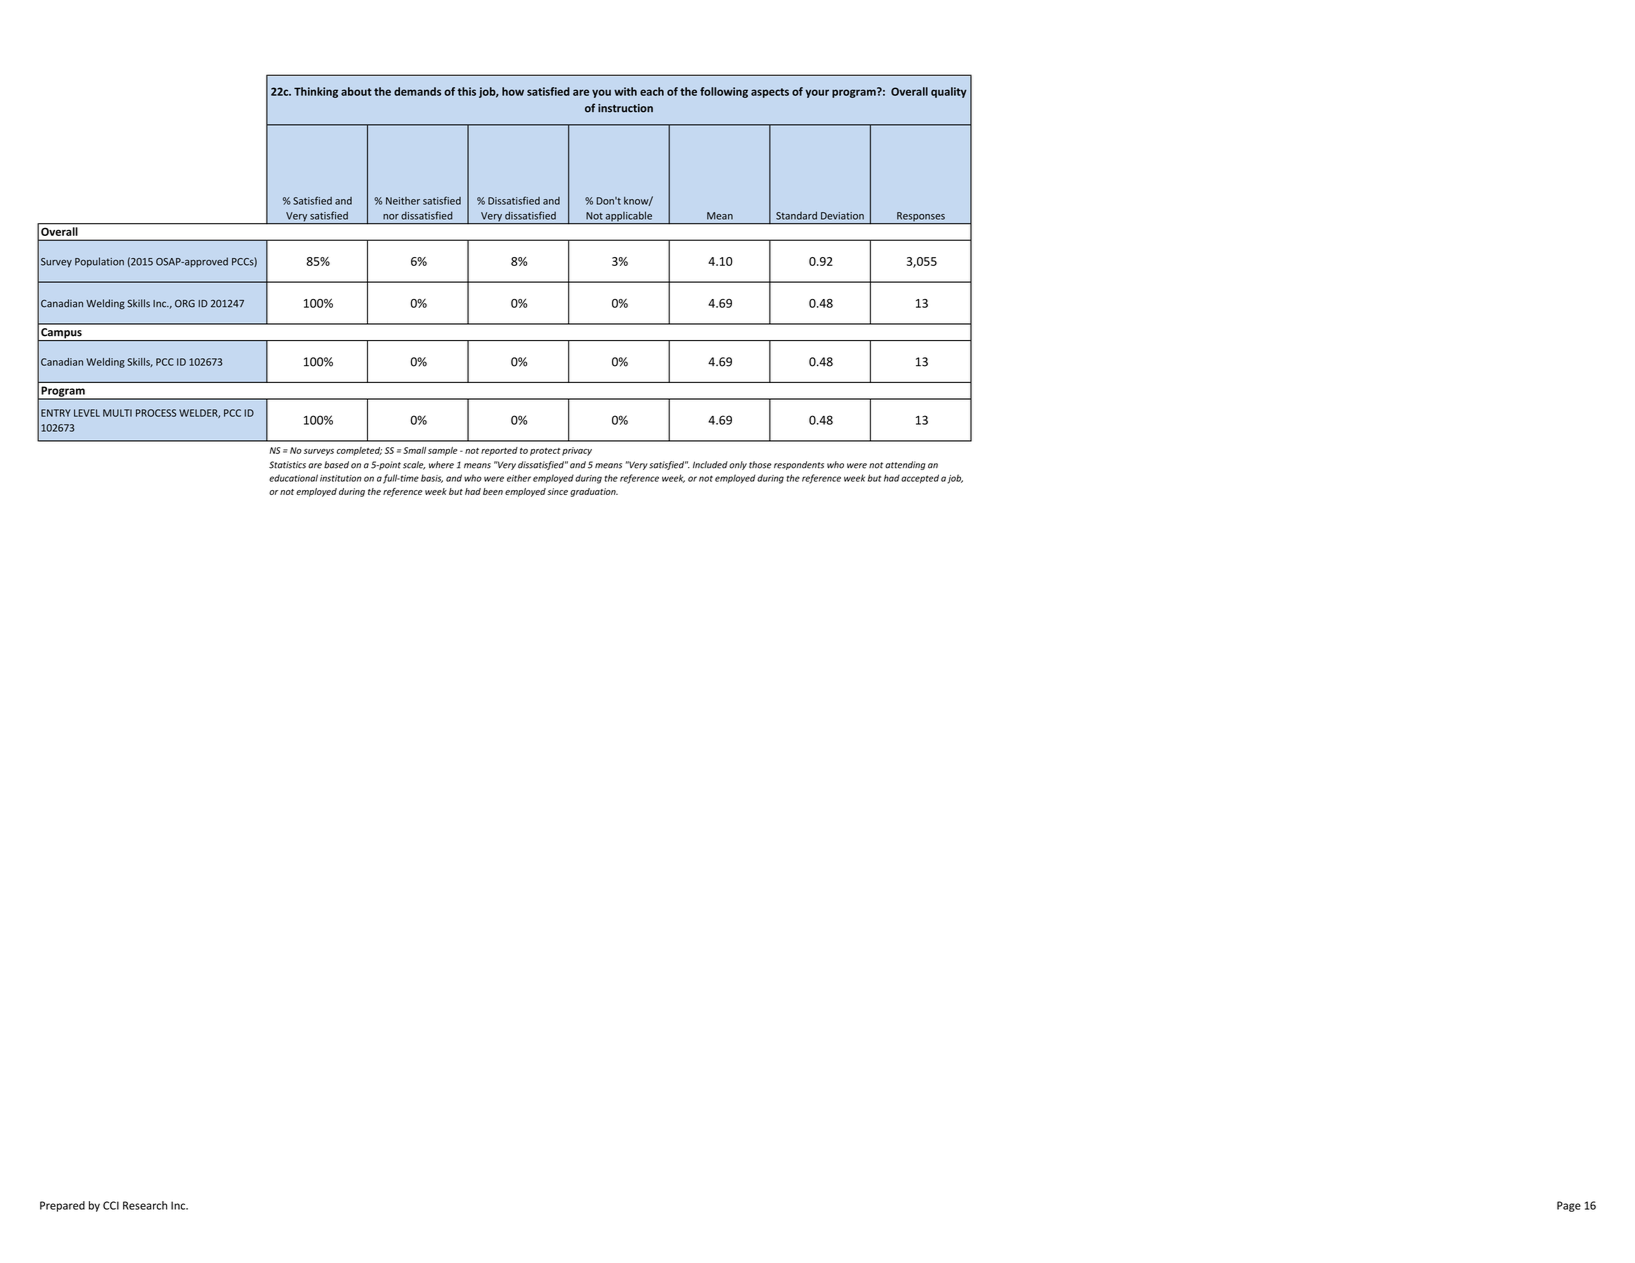  Describe the element at coordinates (1569, 1206) in the image. I see `Page` at that location.
